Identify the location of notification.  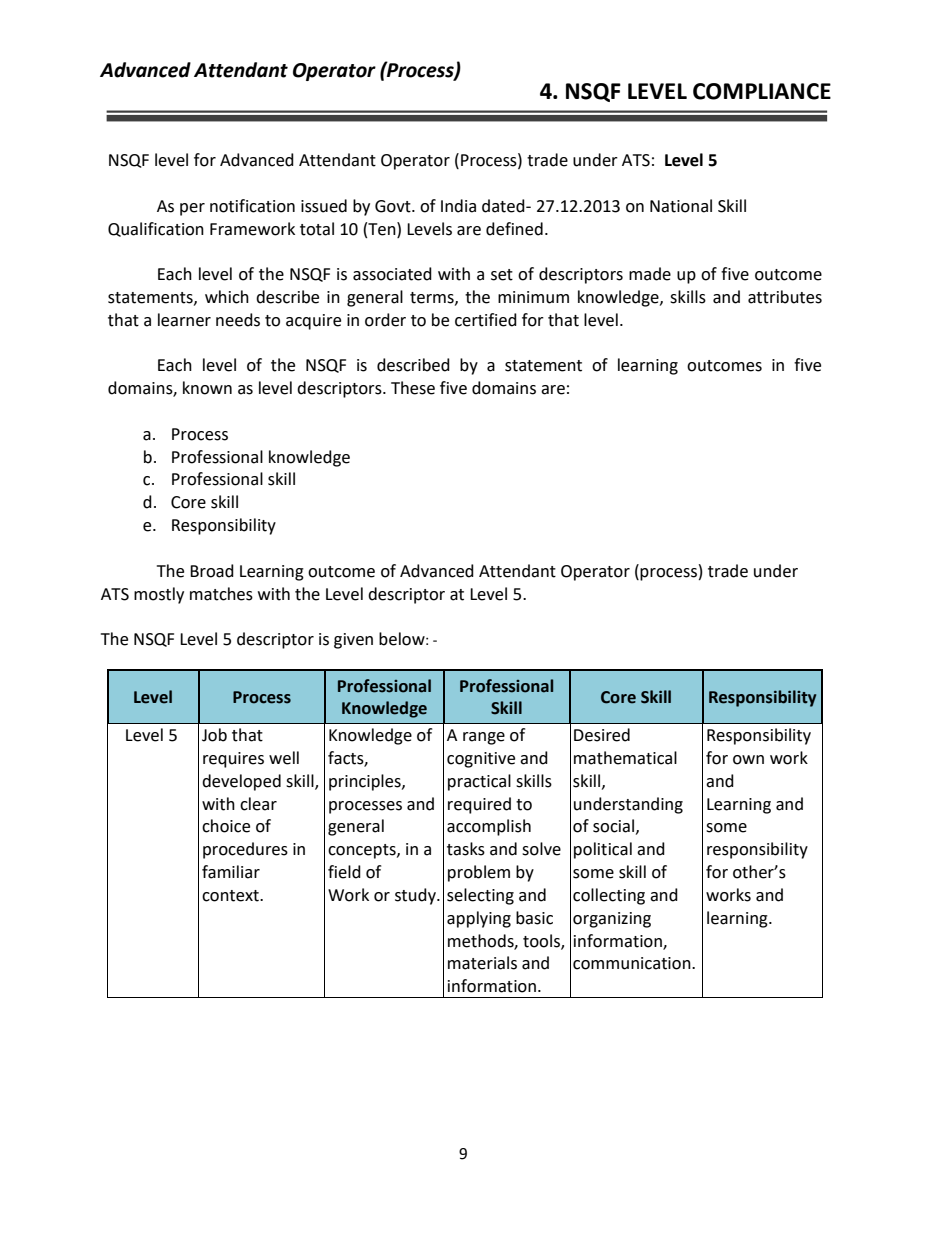
(252, 206).
